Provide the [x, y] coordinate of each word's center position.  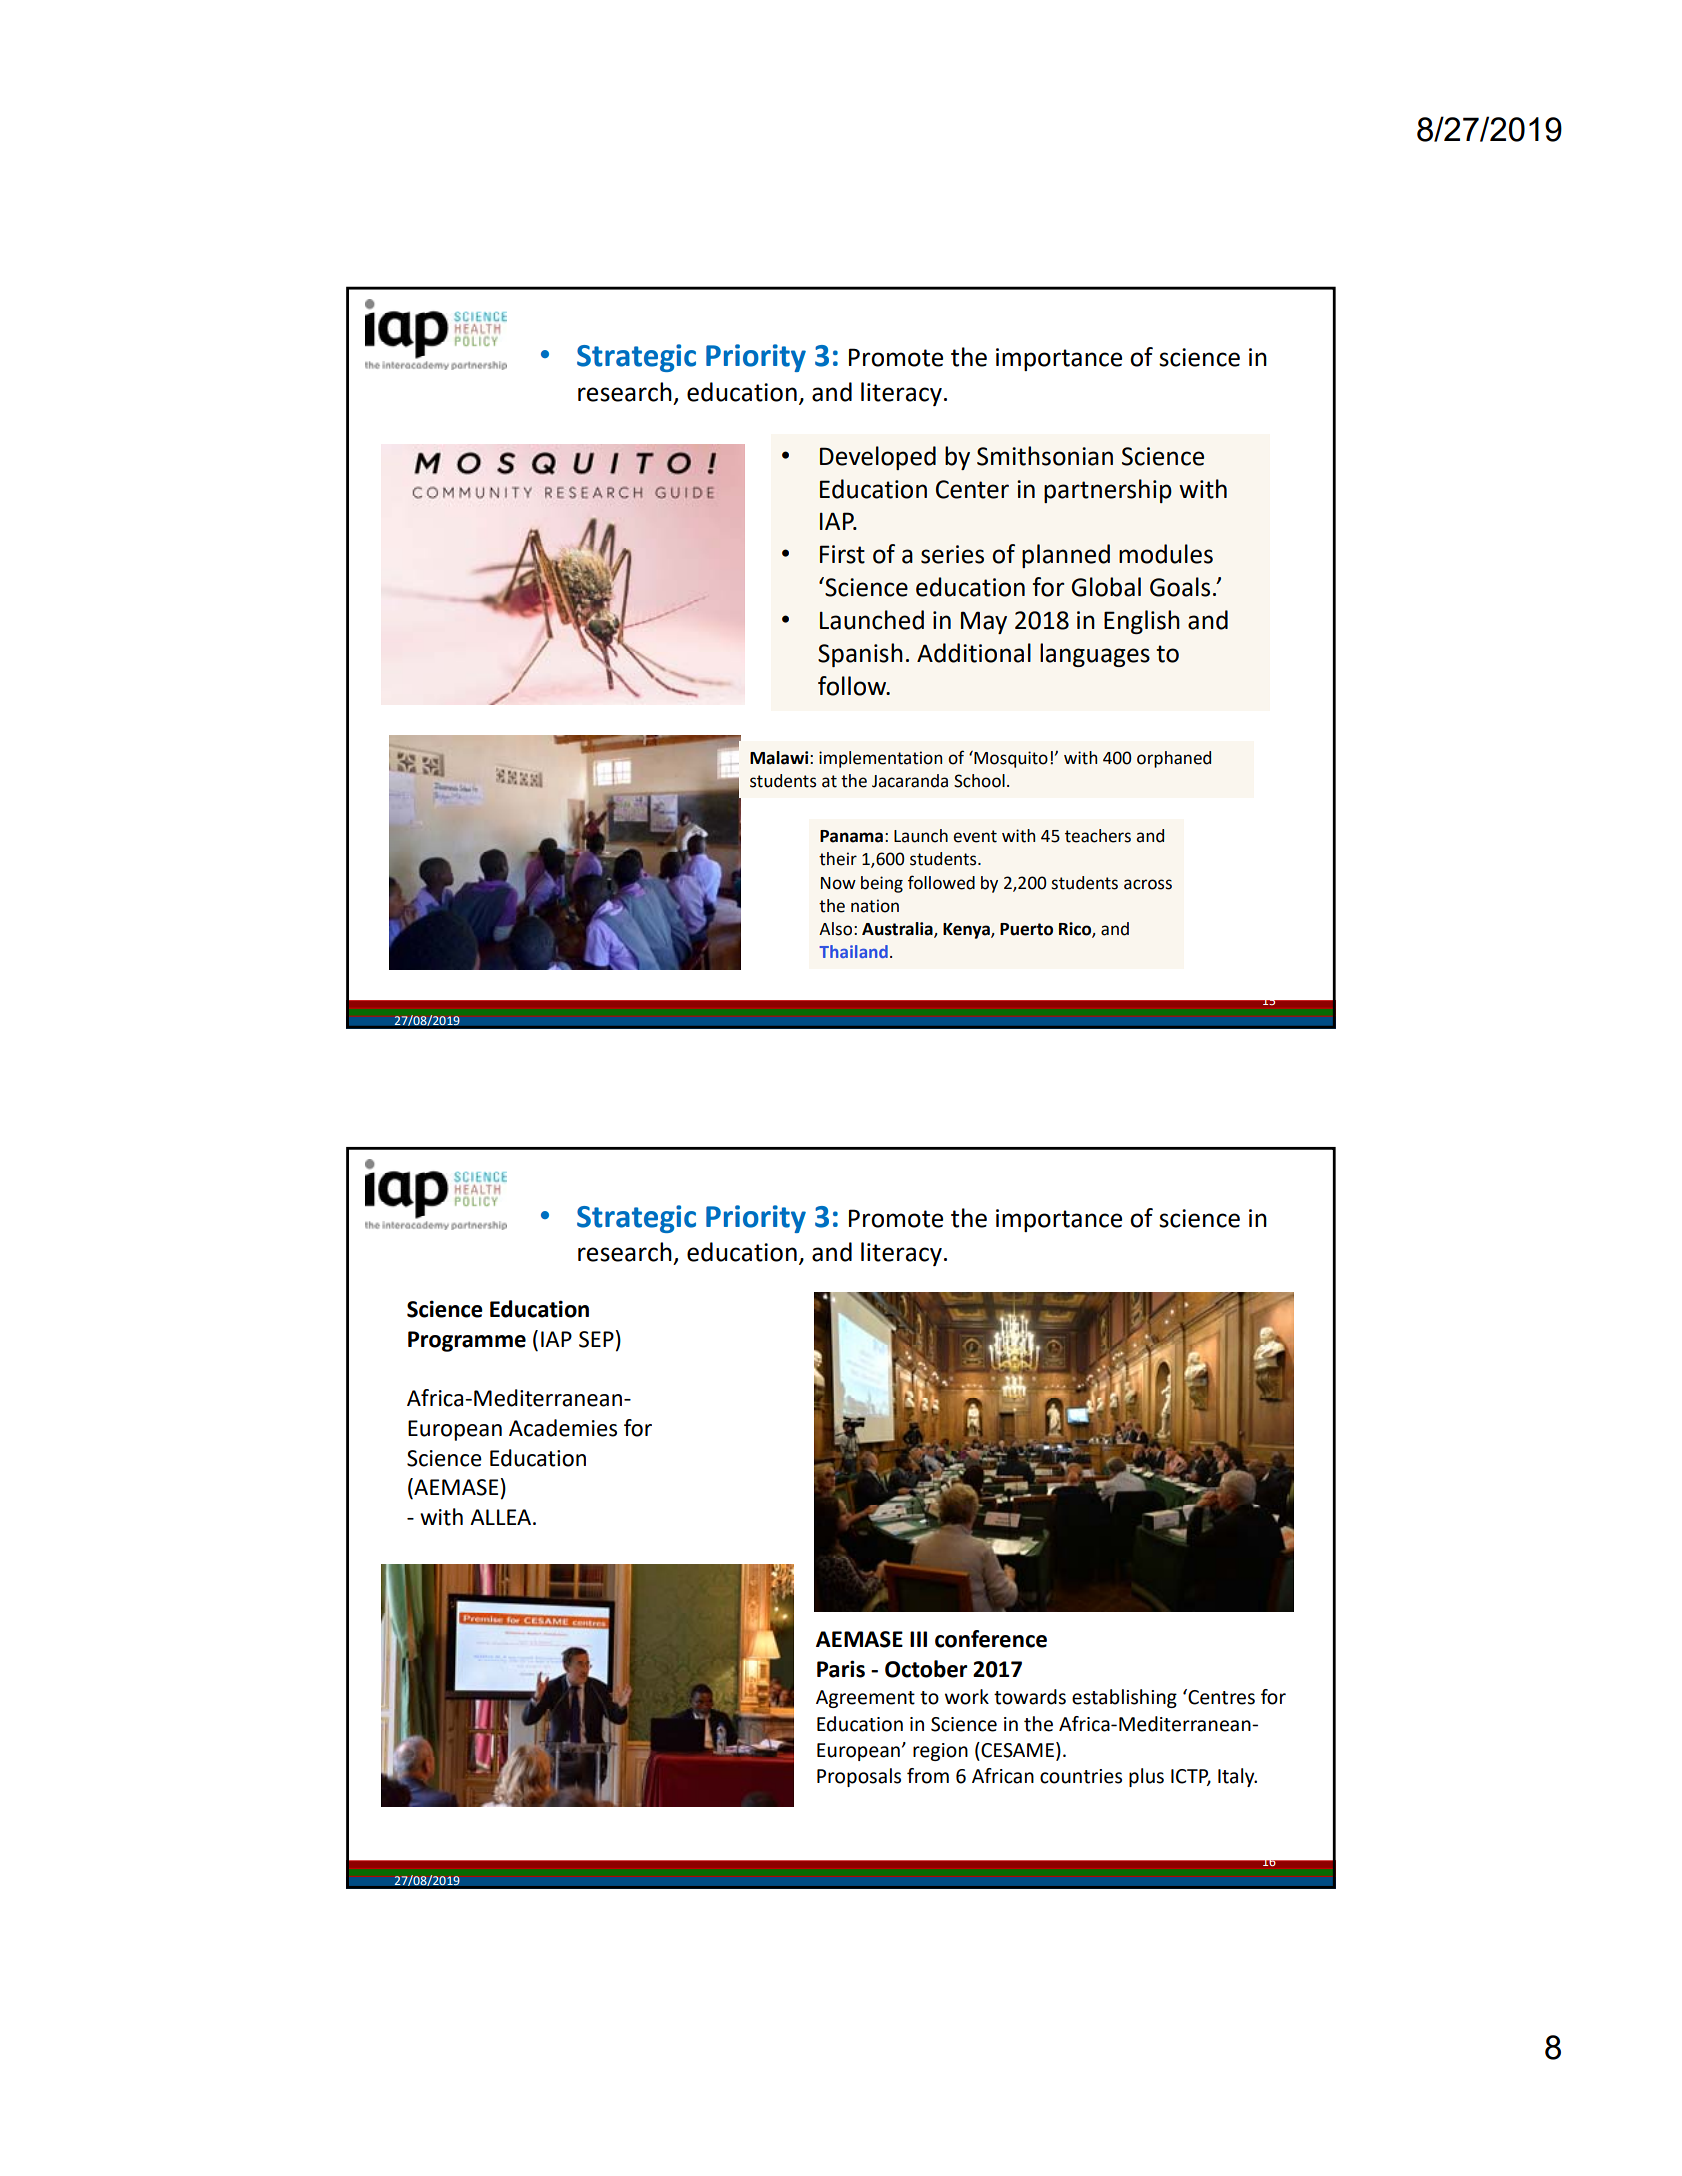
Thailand [854, 951]
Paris [841, 1669]
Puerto [1026, 929]
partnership [1108, 491]
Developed [878, 458]
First [842, 554]
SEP [596, 1339]
